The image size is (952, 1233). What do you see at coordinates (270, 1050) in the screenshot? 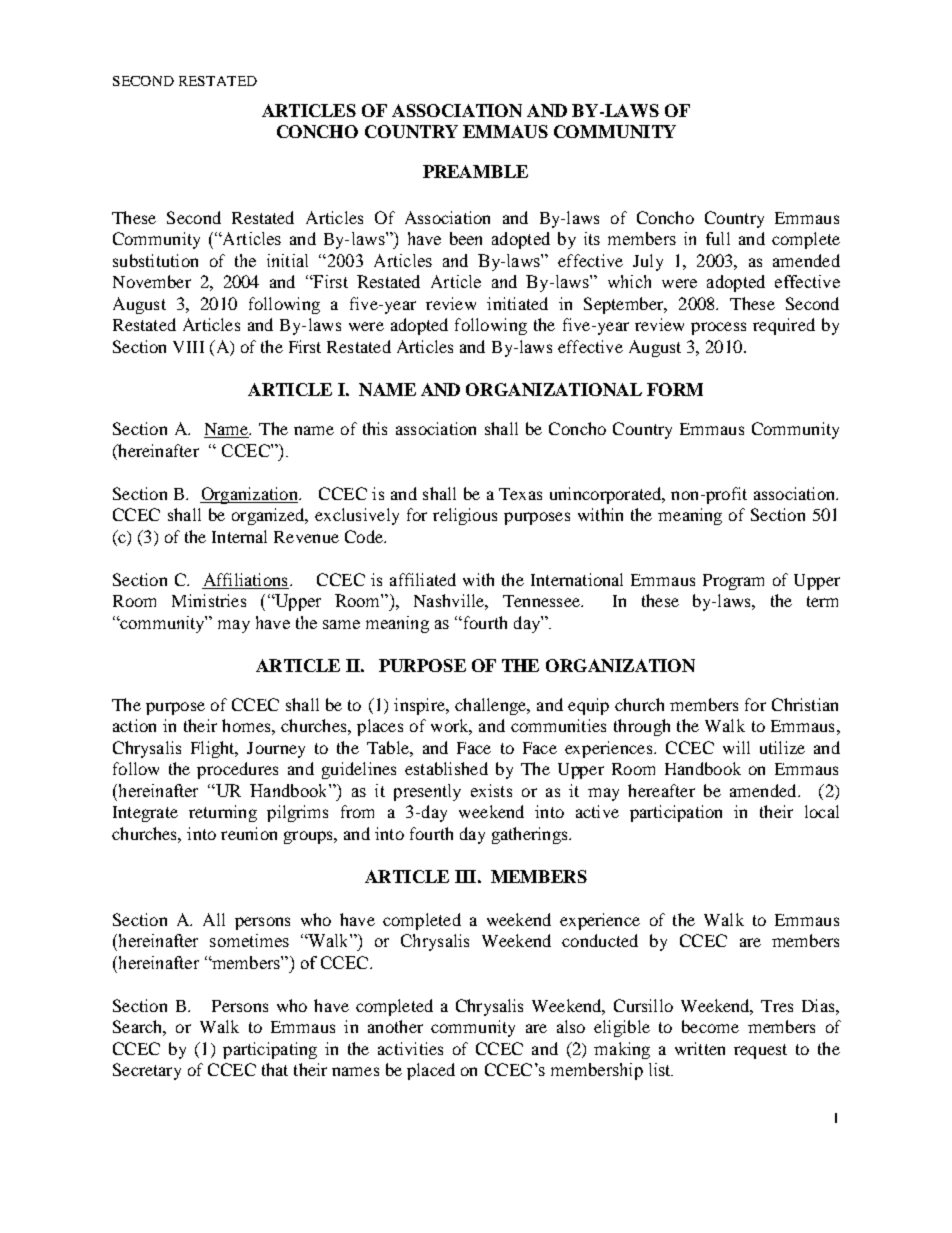
I see `participating` at bounding box center [270, 1050].
